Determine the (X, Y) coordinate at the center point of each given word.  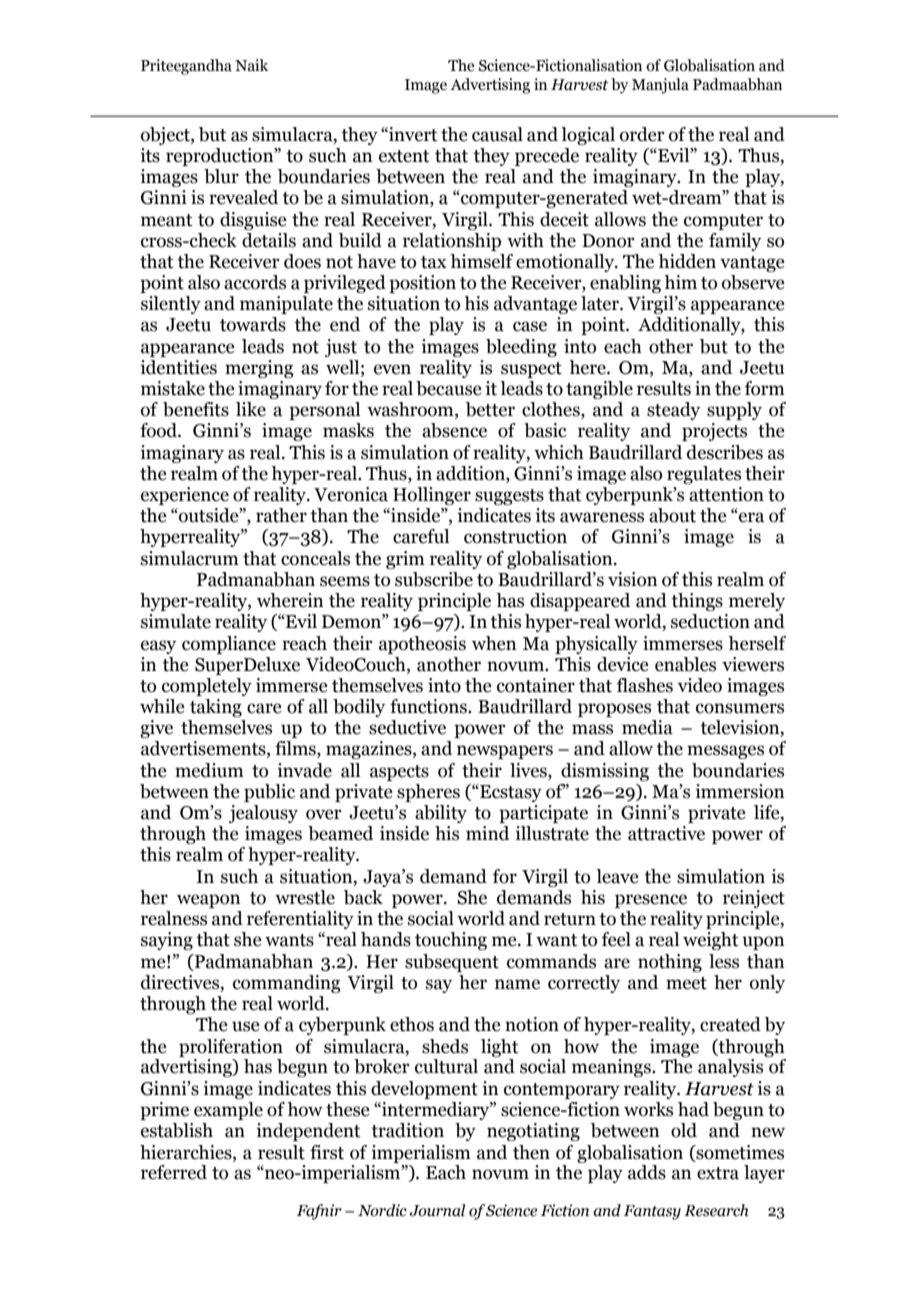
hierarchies (187, 1152)
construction (515, 536)
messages (725, 752)
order (642, 134)
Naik (251, 65)
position (422, 284)
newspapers (505, 752)
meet (686, 983)
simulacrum (190, 558)
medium (209, 770)
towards (253, 324)
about (672, 515)
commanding (287, 984)
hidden (687, 261)
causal (497, 134)
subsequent (452, 963)
